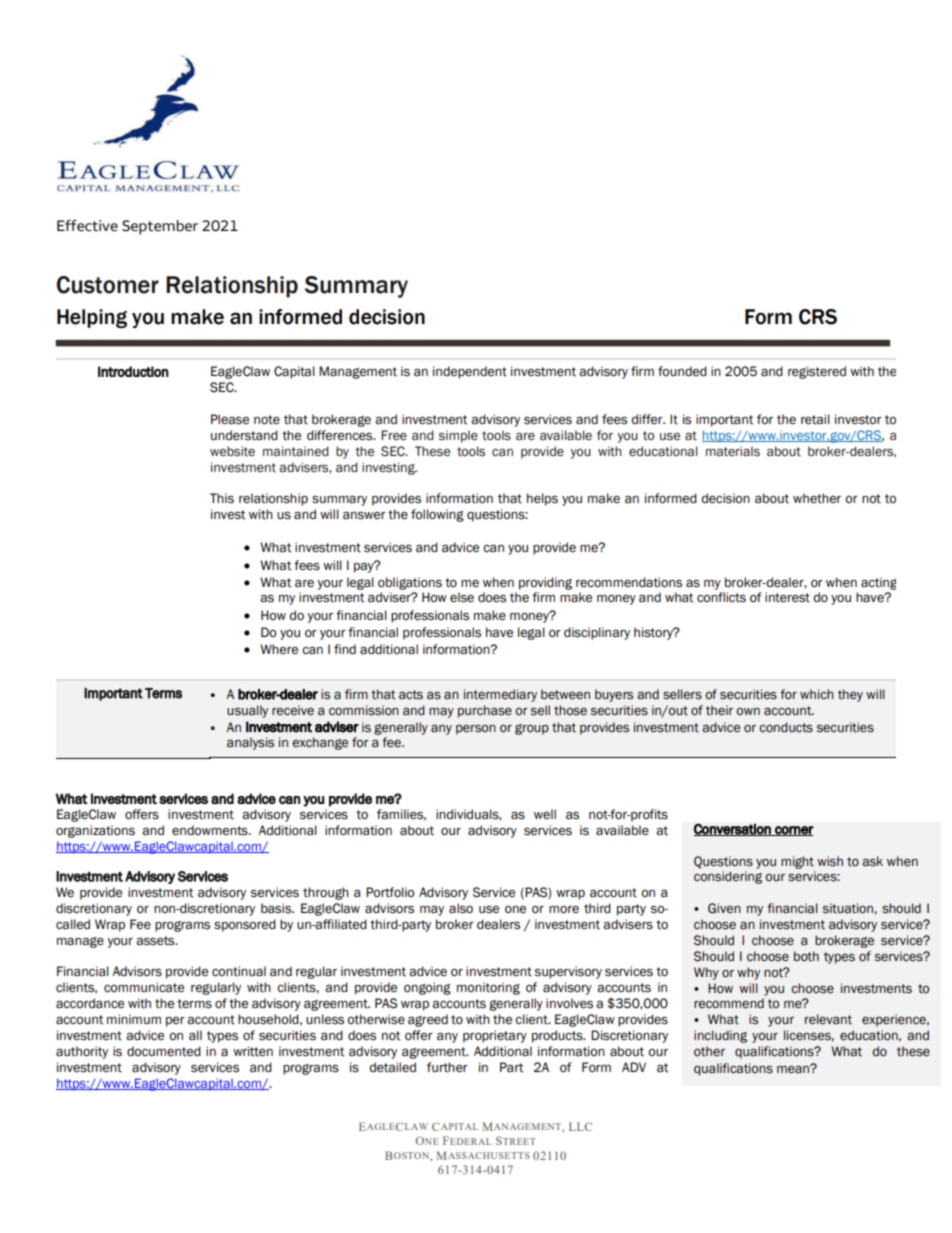 This screenshot has height=1233, width=952. I want to click on further, so click(447, 1067).
